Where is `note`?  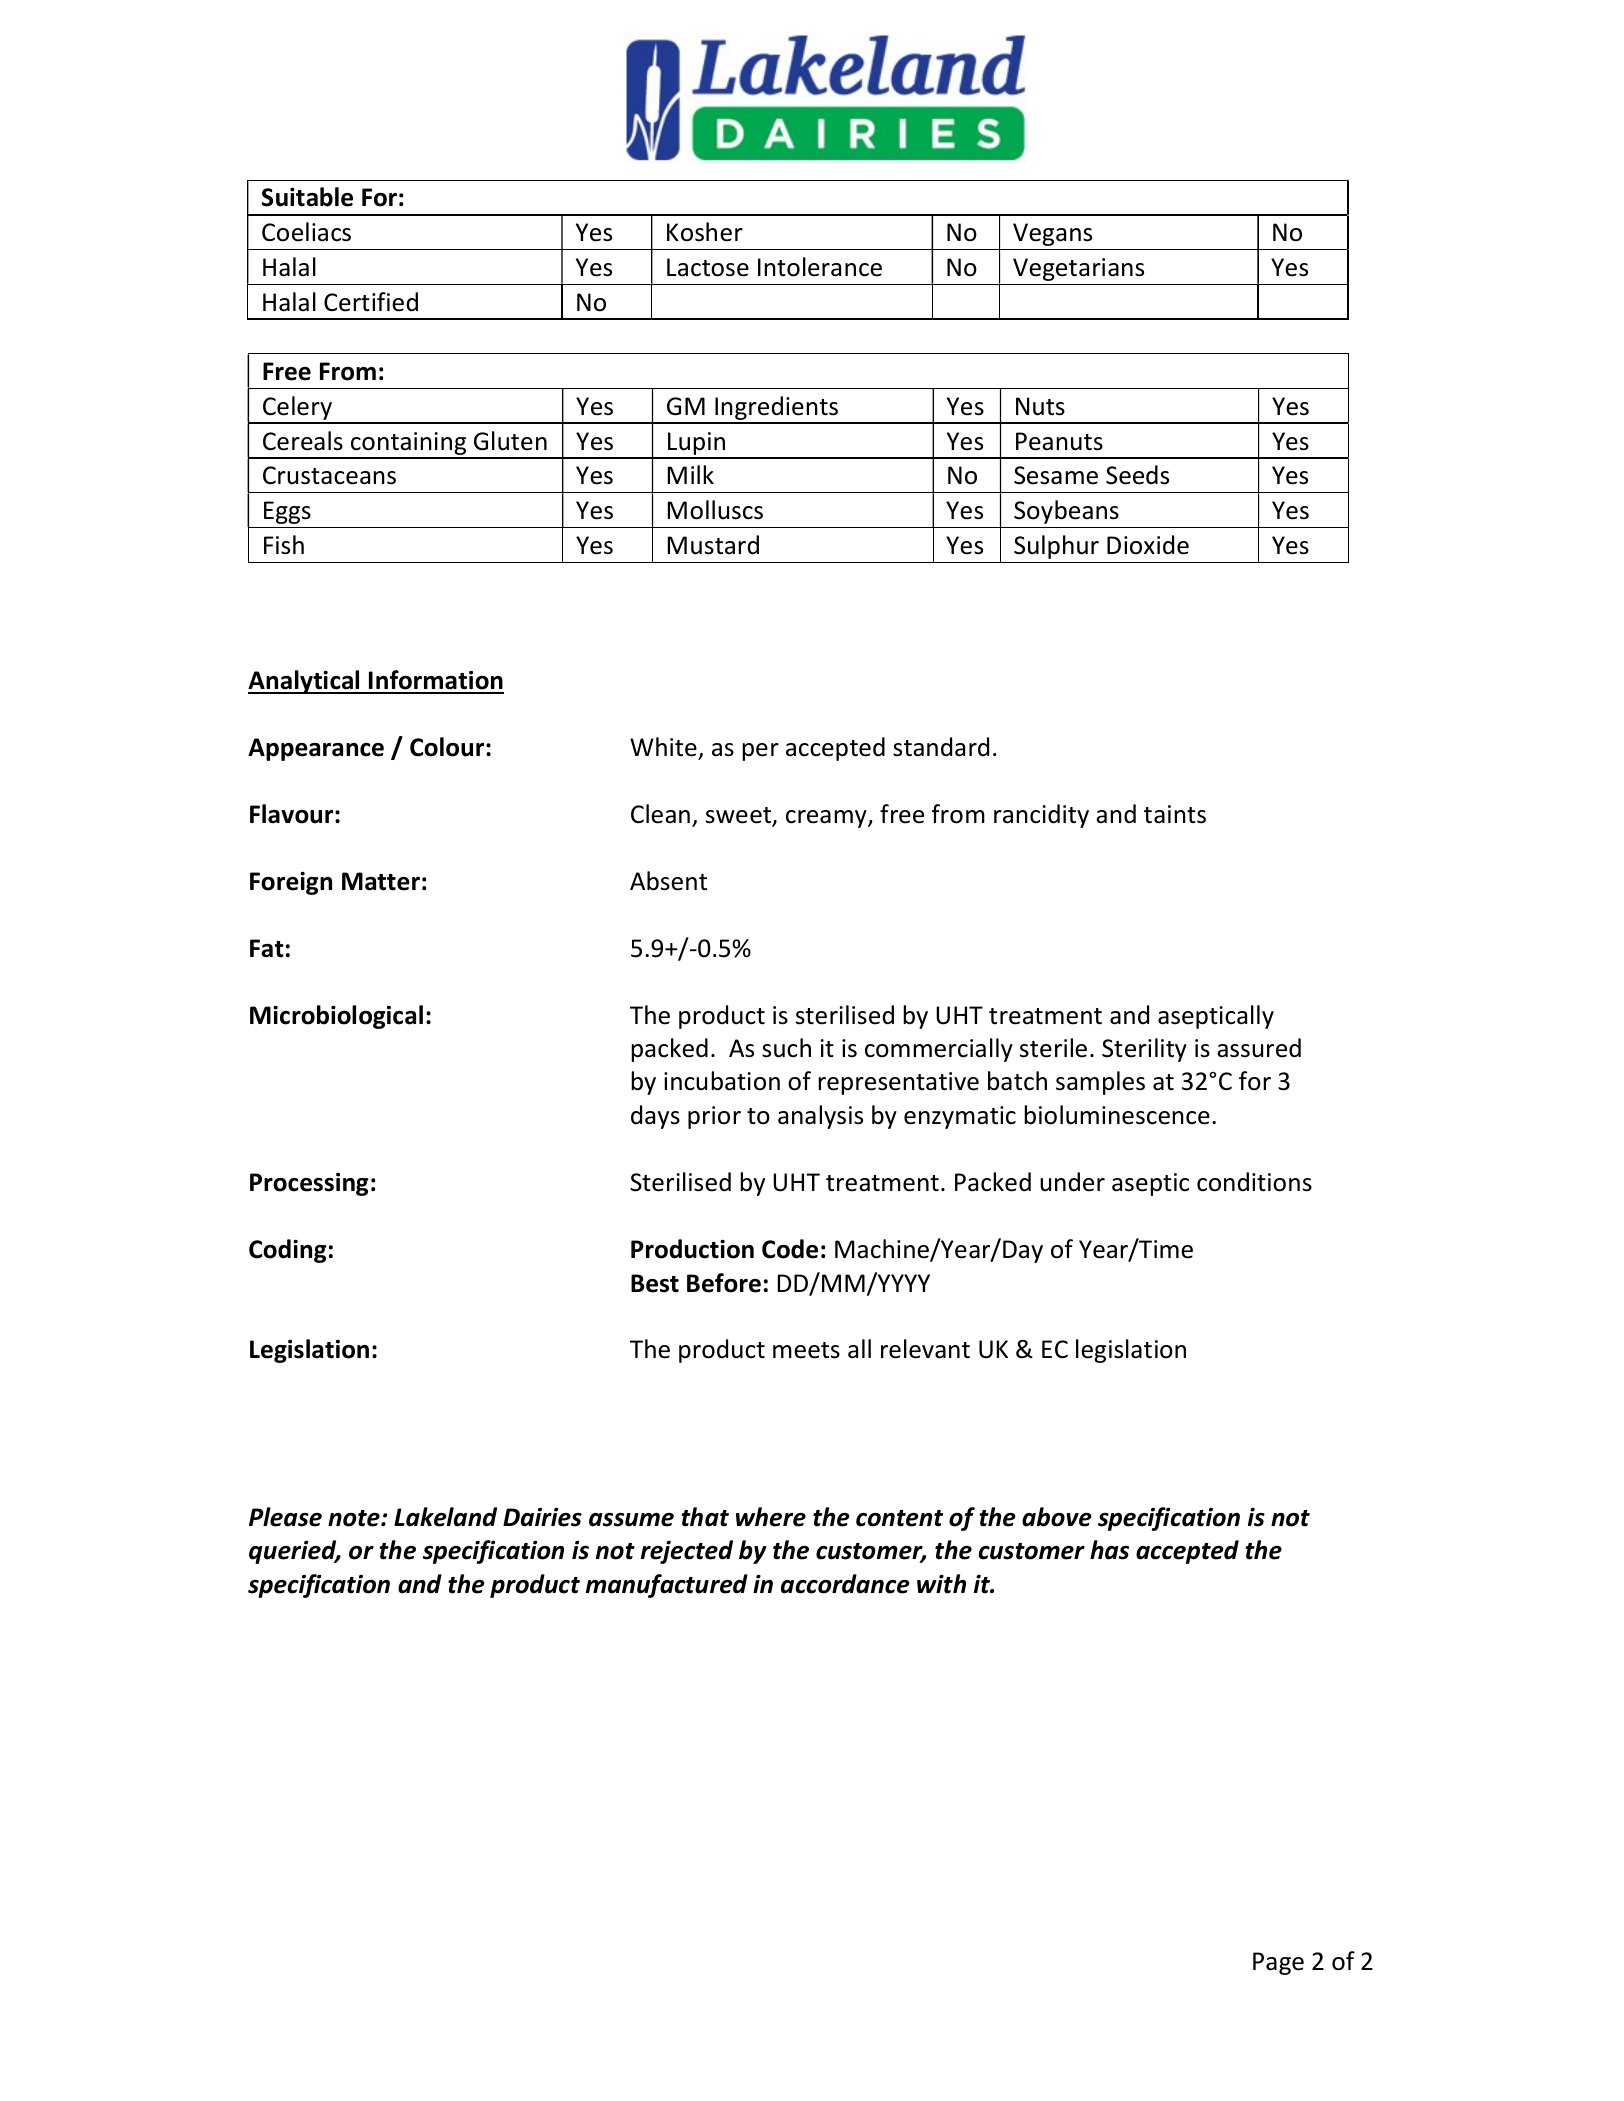 note is located at coordinates (355, 1518).
